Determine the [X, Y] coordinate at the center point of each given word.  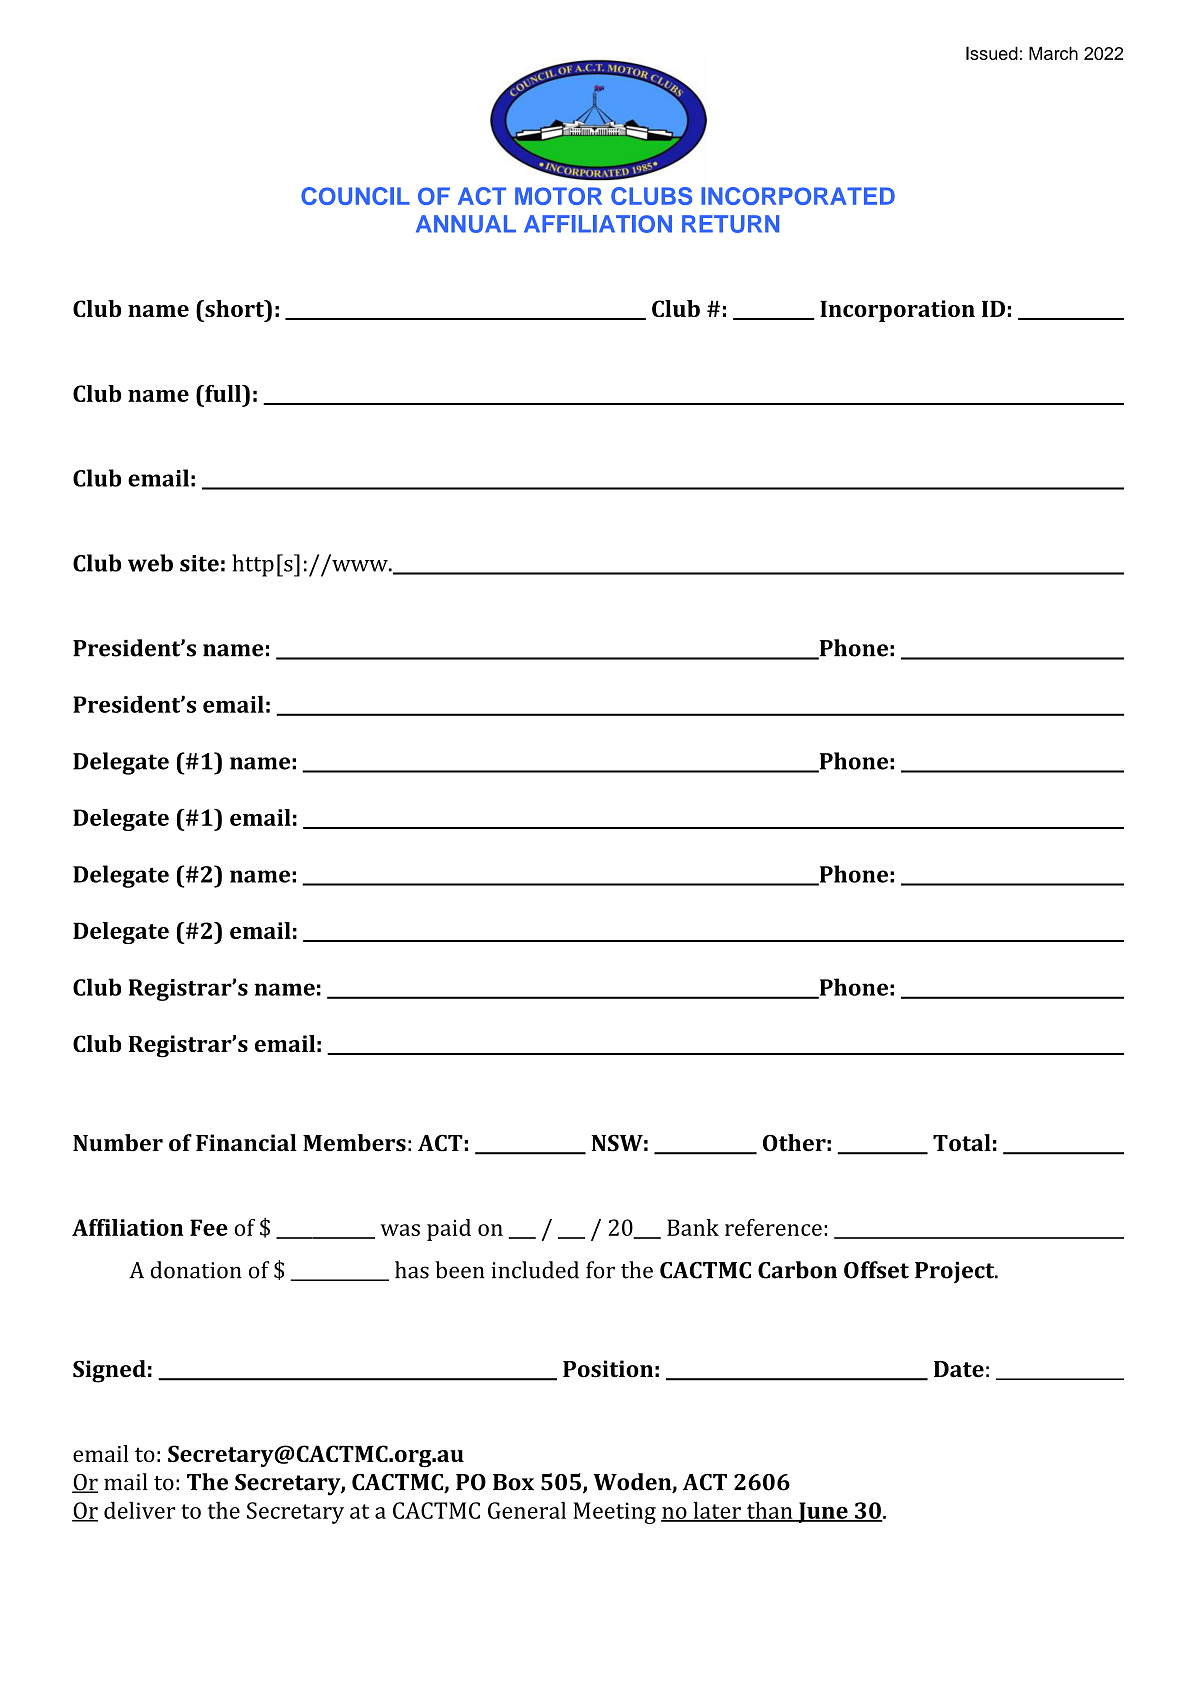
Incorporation [897, 311]
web [150, 563]
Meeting [614, 1513]
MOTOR [558, 196]
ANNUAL [466, 224]
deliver [140, 1510]
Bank [693, 1227]
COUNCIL [355, 196]
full [223, 393]
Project [956, 1272]
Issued [992, 53]
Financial [246, 1143]
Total [962, 1143]
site [199, 563]
